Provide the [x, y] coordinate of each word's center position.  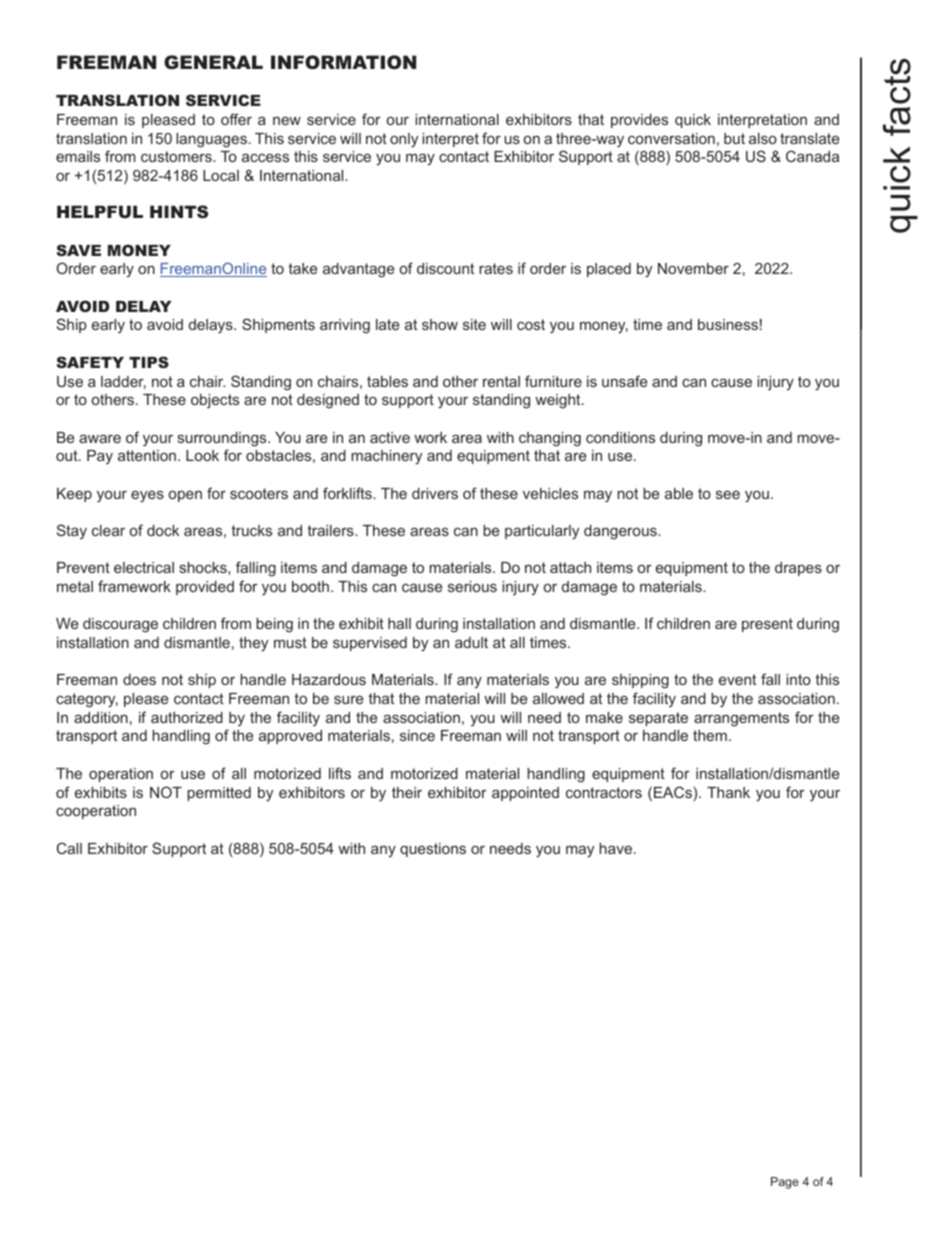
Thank [728, 792]
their [407, 792]
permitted [219, 794]
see [728, 494]
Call [69, 848]
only [404, 140]
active [390, 437]
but [734, 138]
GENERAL [213, 62]
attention [147, 455]
